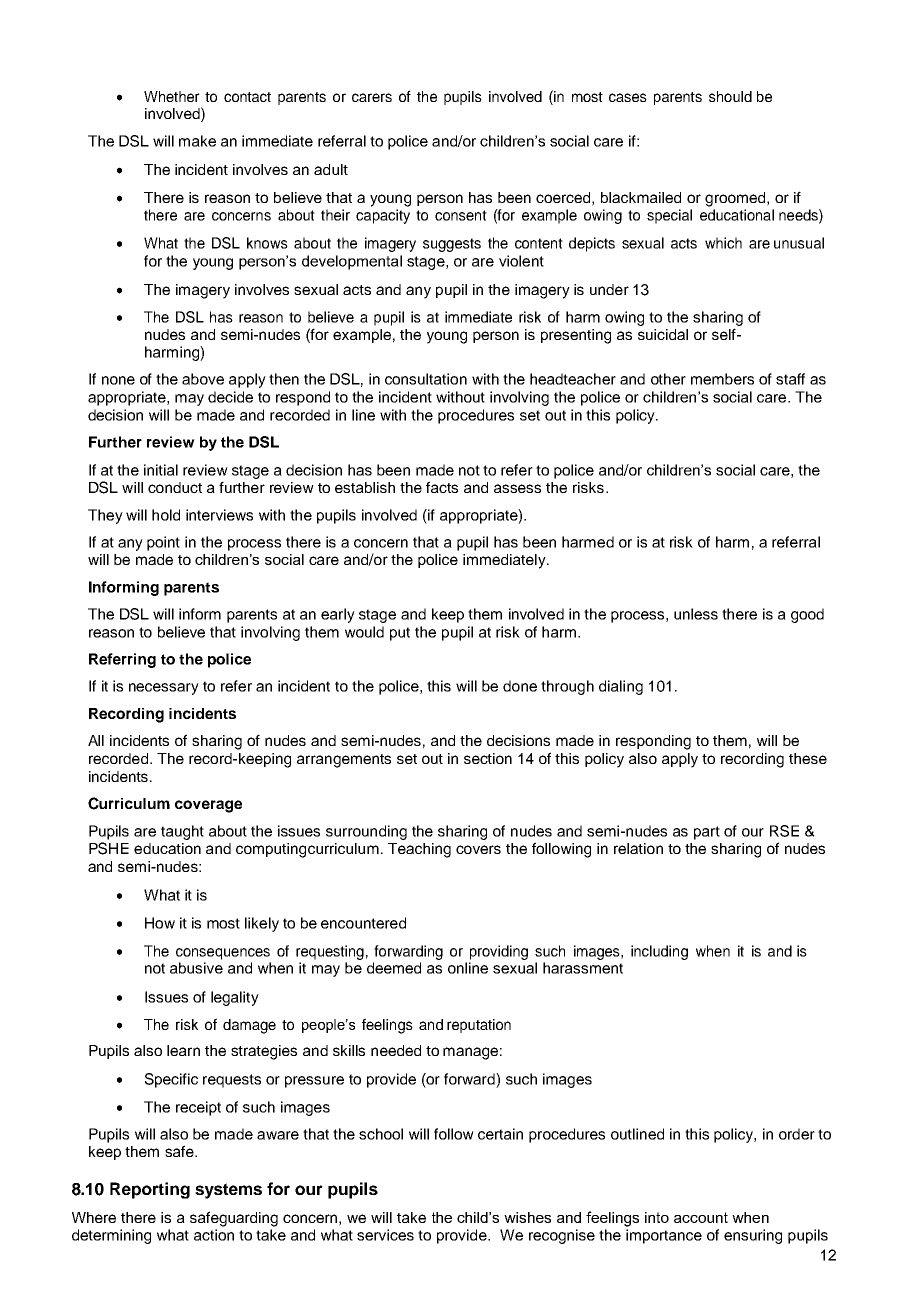  Describe the element at coordinates (730, 96) in the image. I see `should` at that location.
